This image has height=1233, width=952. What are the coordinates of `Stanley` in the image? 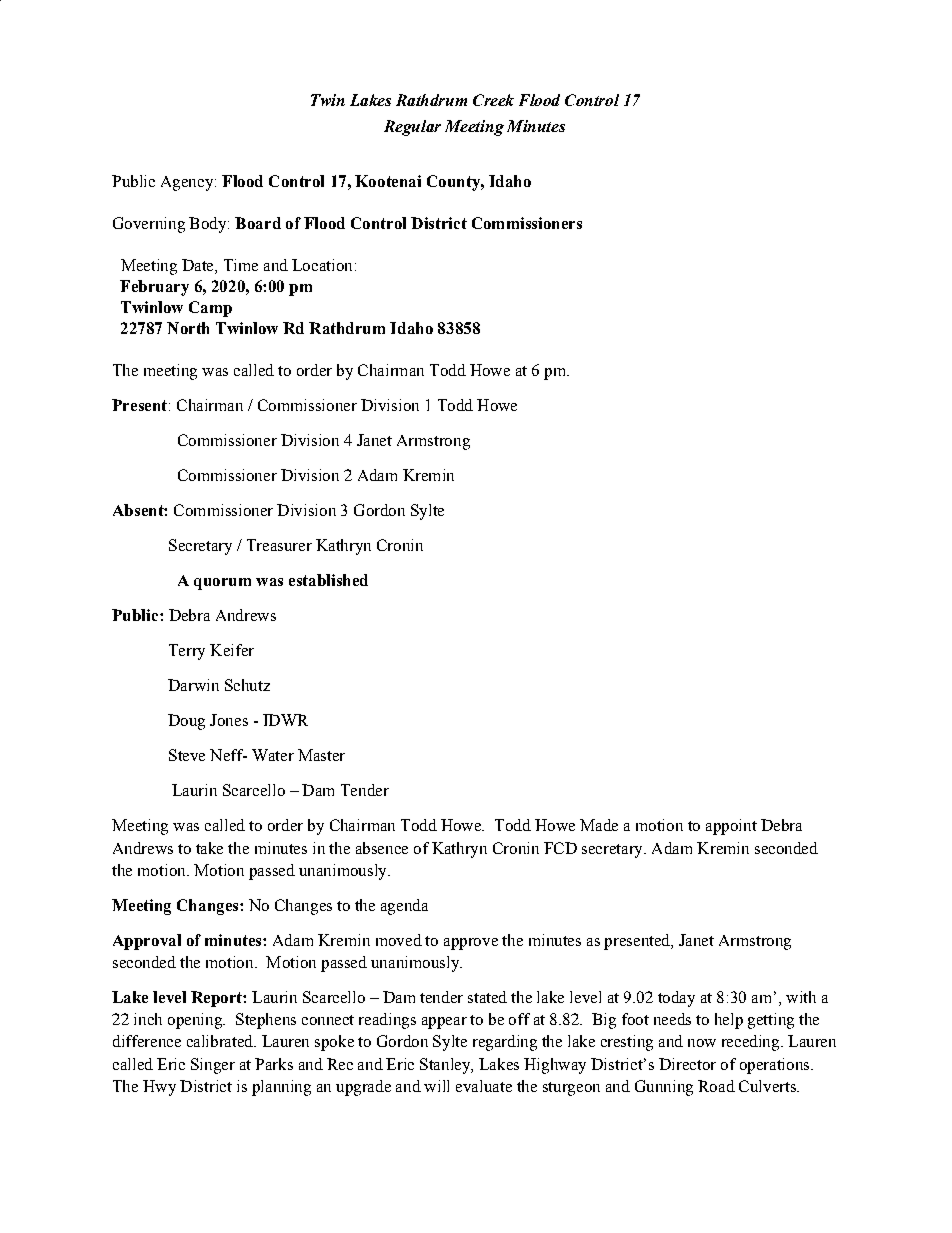 It's located at (446, 1066).
